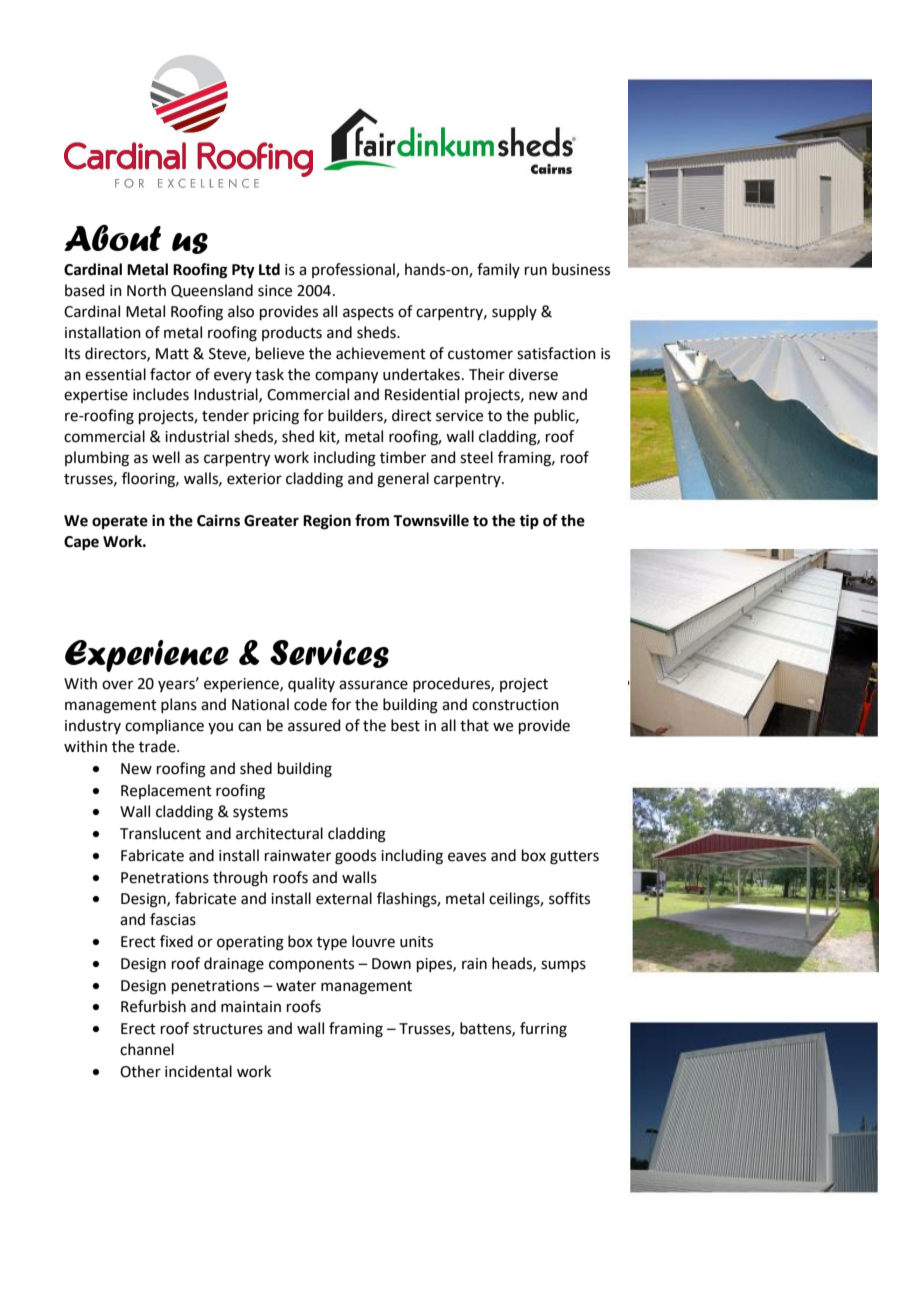  Describe the element at coordinates (147, 1049) in the document. I see `channel` at that location.
